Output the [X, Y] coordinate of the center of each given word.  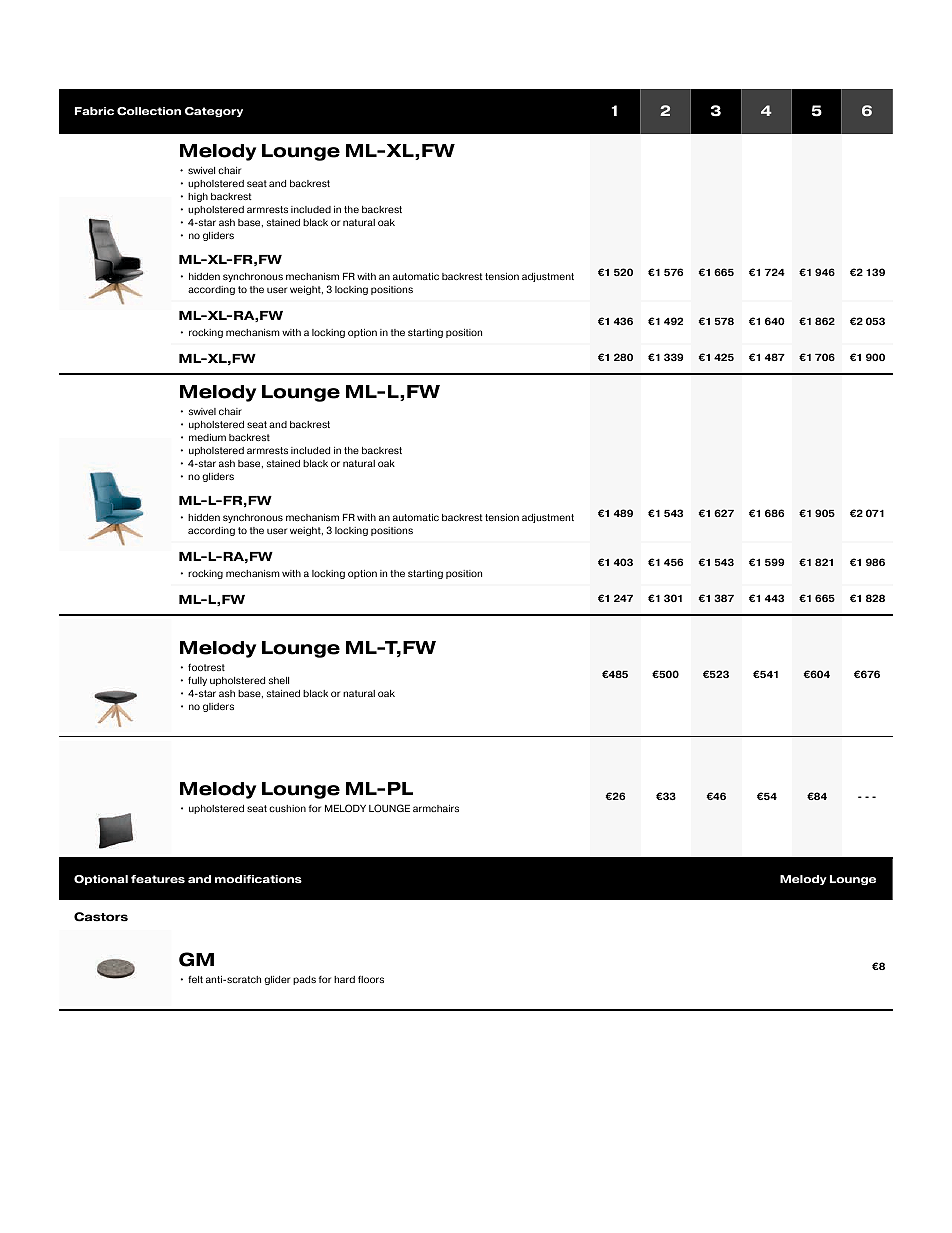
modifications [258, 879]
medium [207, 437]
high [198, 197]
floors [371, 979]
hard [344, 979]
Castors [101, 917]
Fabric [94, 111]
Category [214, 112]
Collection [149, 111]
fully [197, 681]
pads [304, 980]
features [158, 879]
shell [279, 680]
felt [195, 979]
